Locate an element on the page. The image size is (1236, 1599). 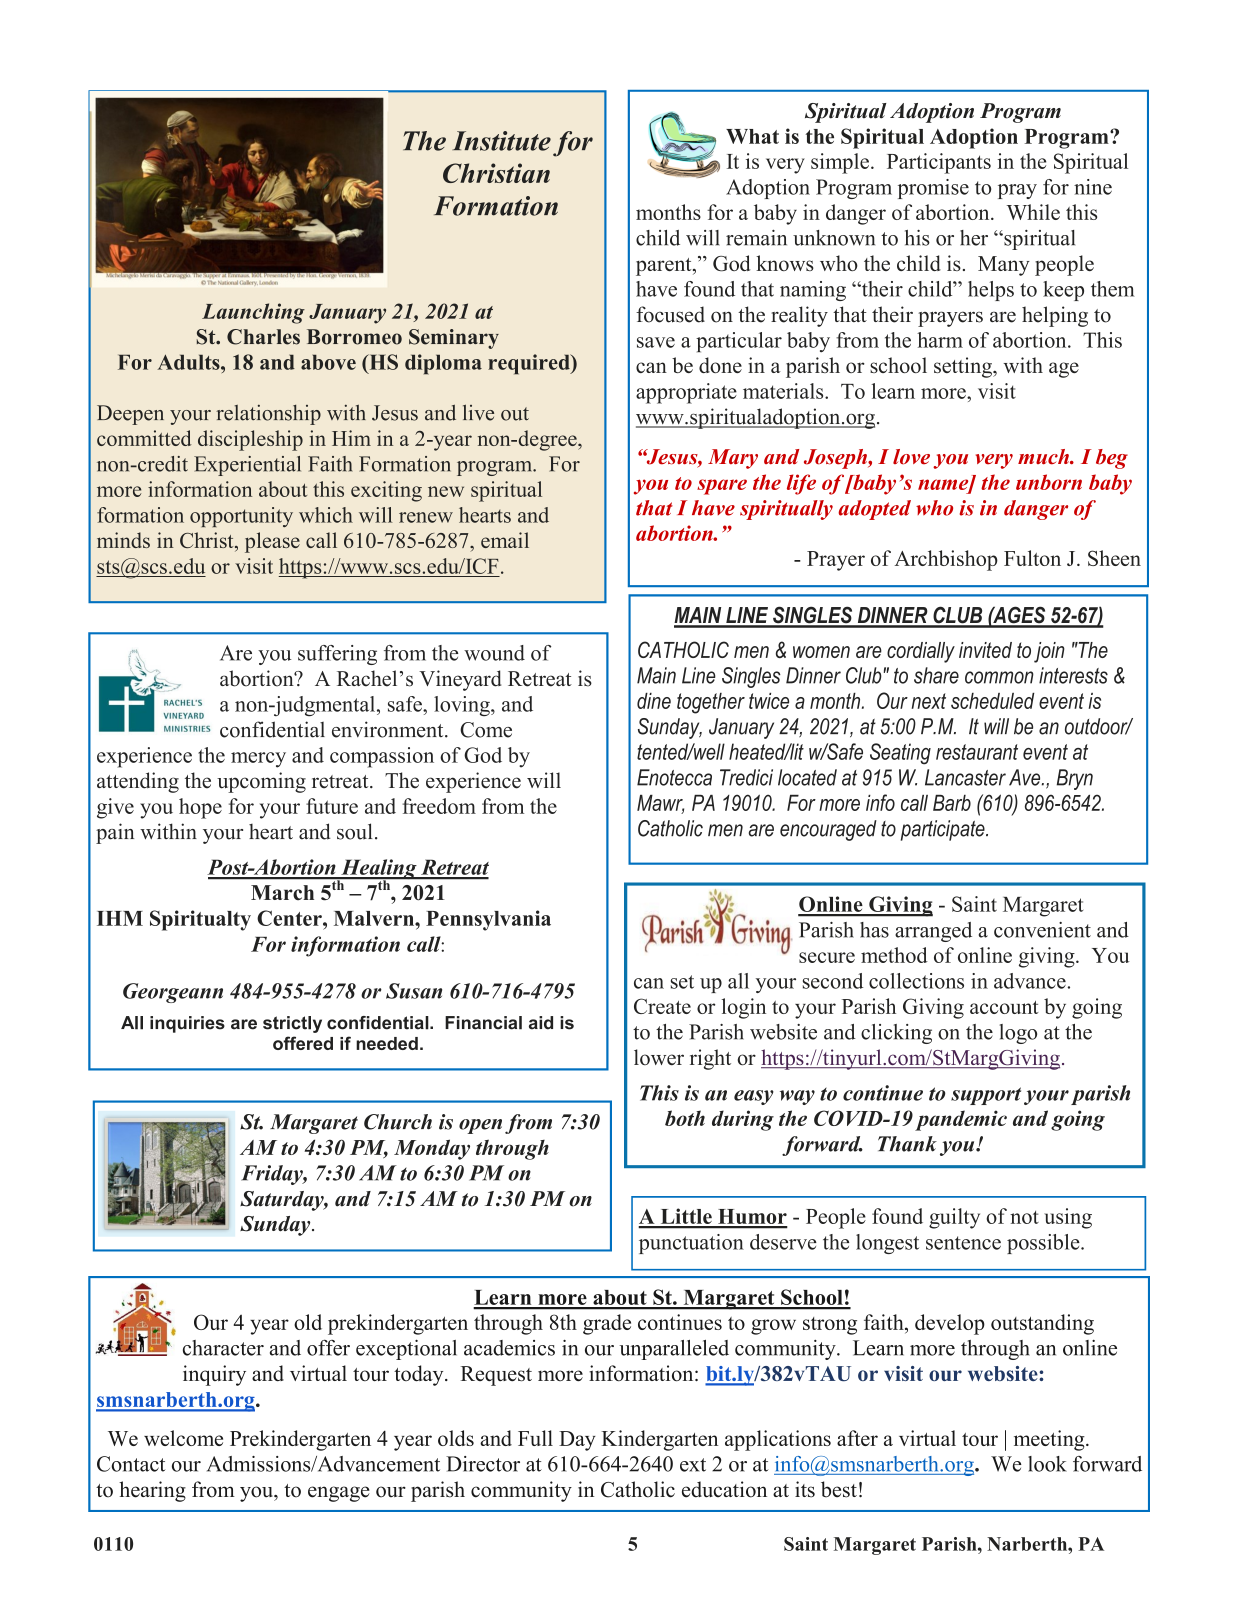
invited is located at coordinates (985, 650).
